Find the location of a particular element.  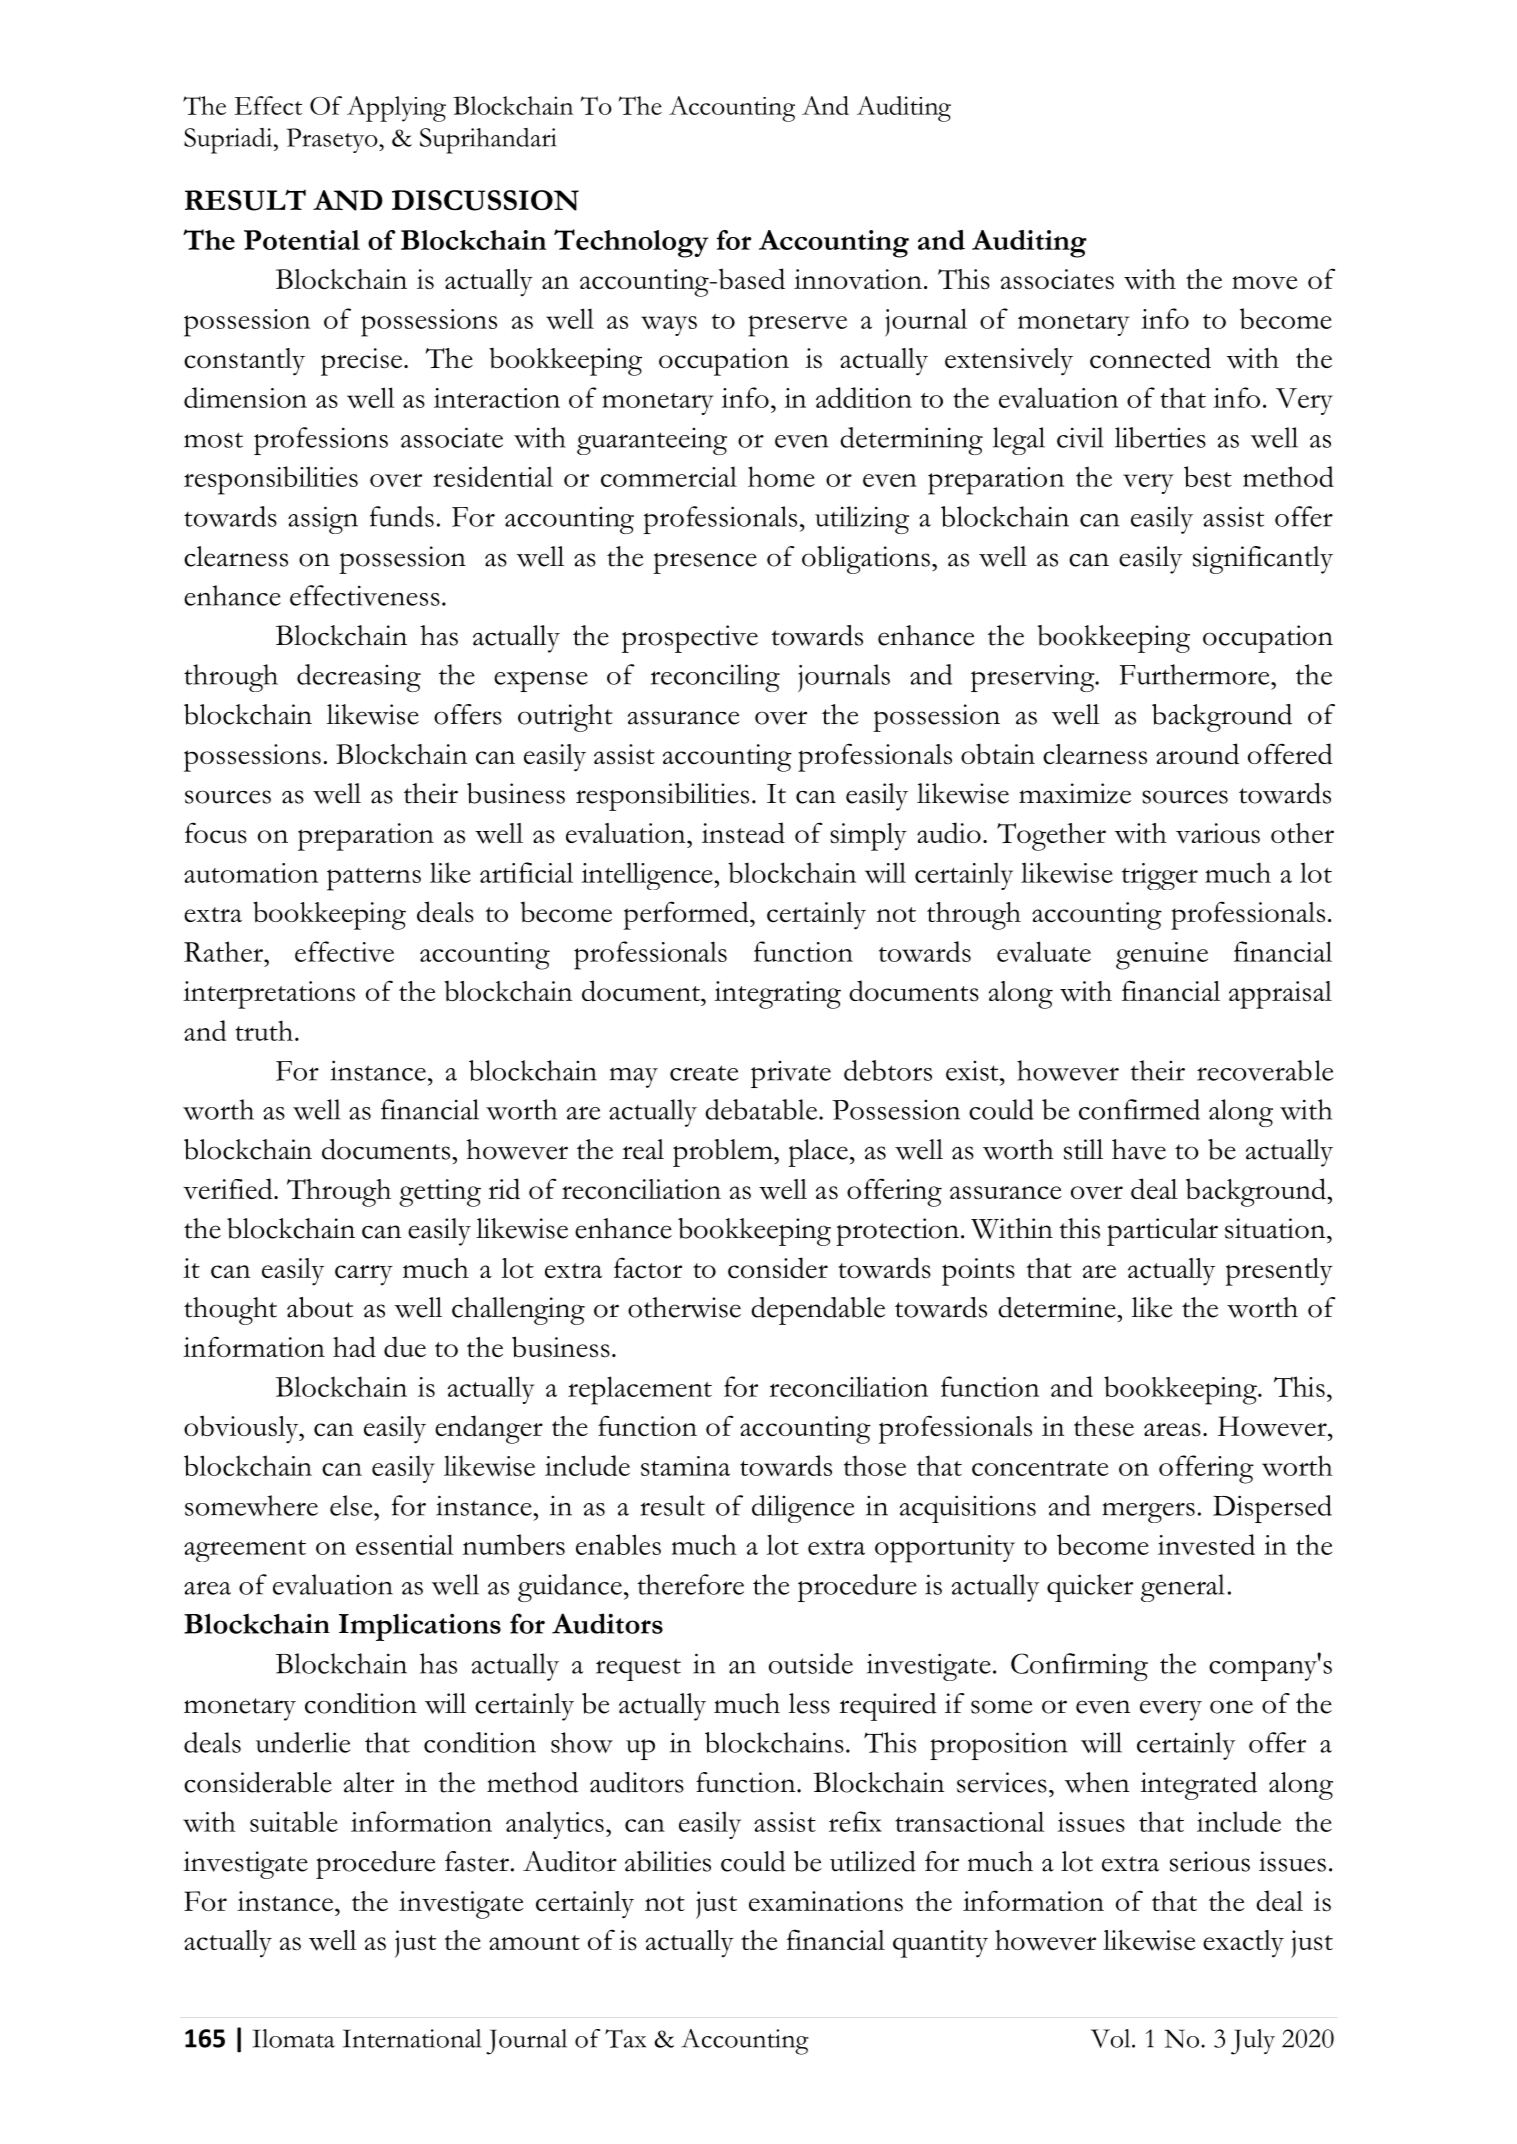

International is located at coordinates (412, 2038).
